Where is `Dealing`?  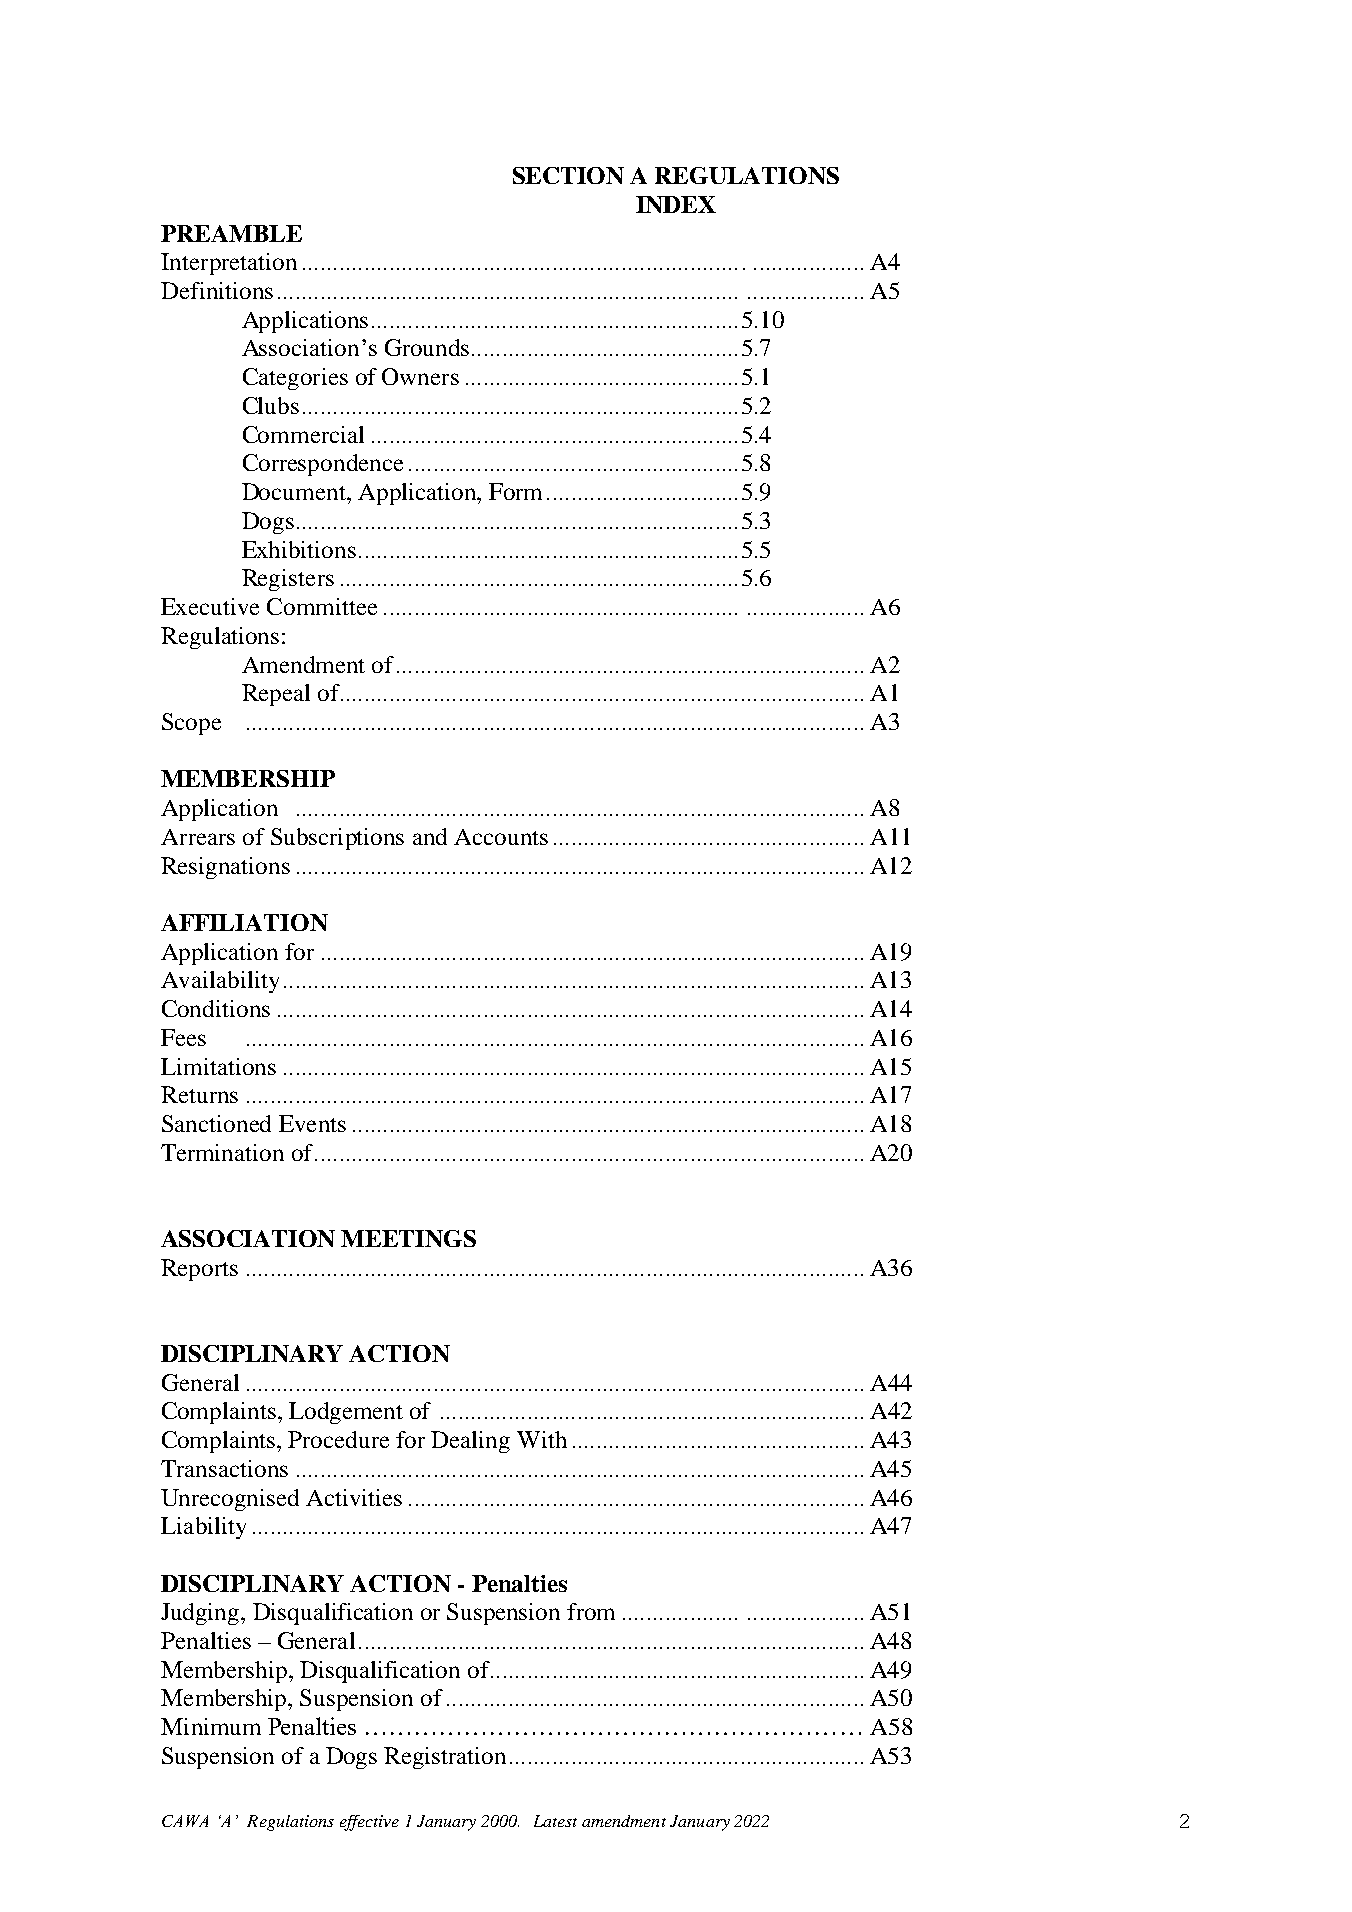 Dealing is located at coordinates (470, 1442).
